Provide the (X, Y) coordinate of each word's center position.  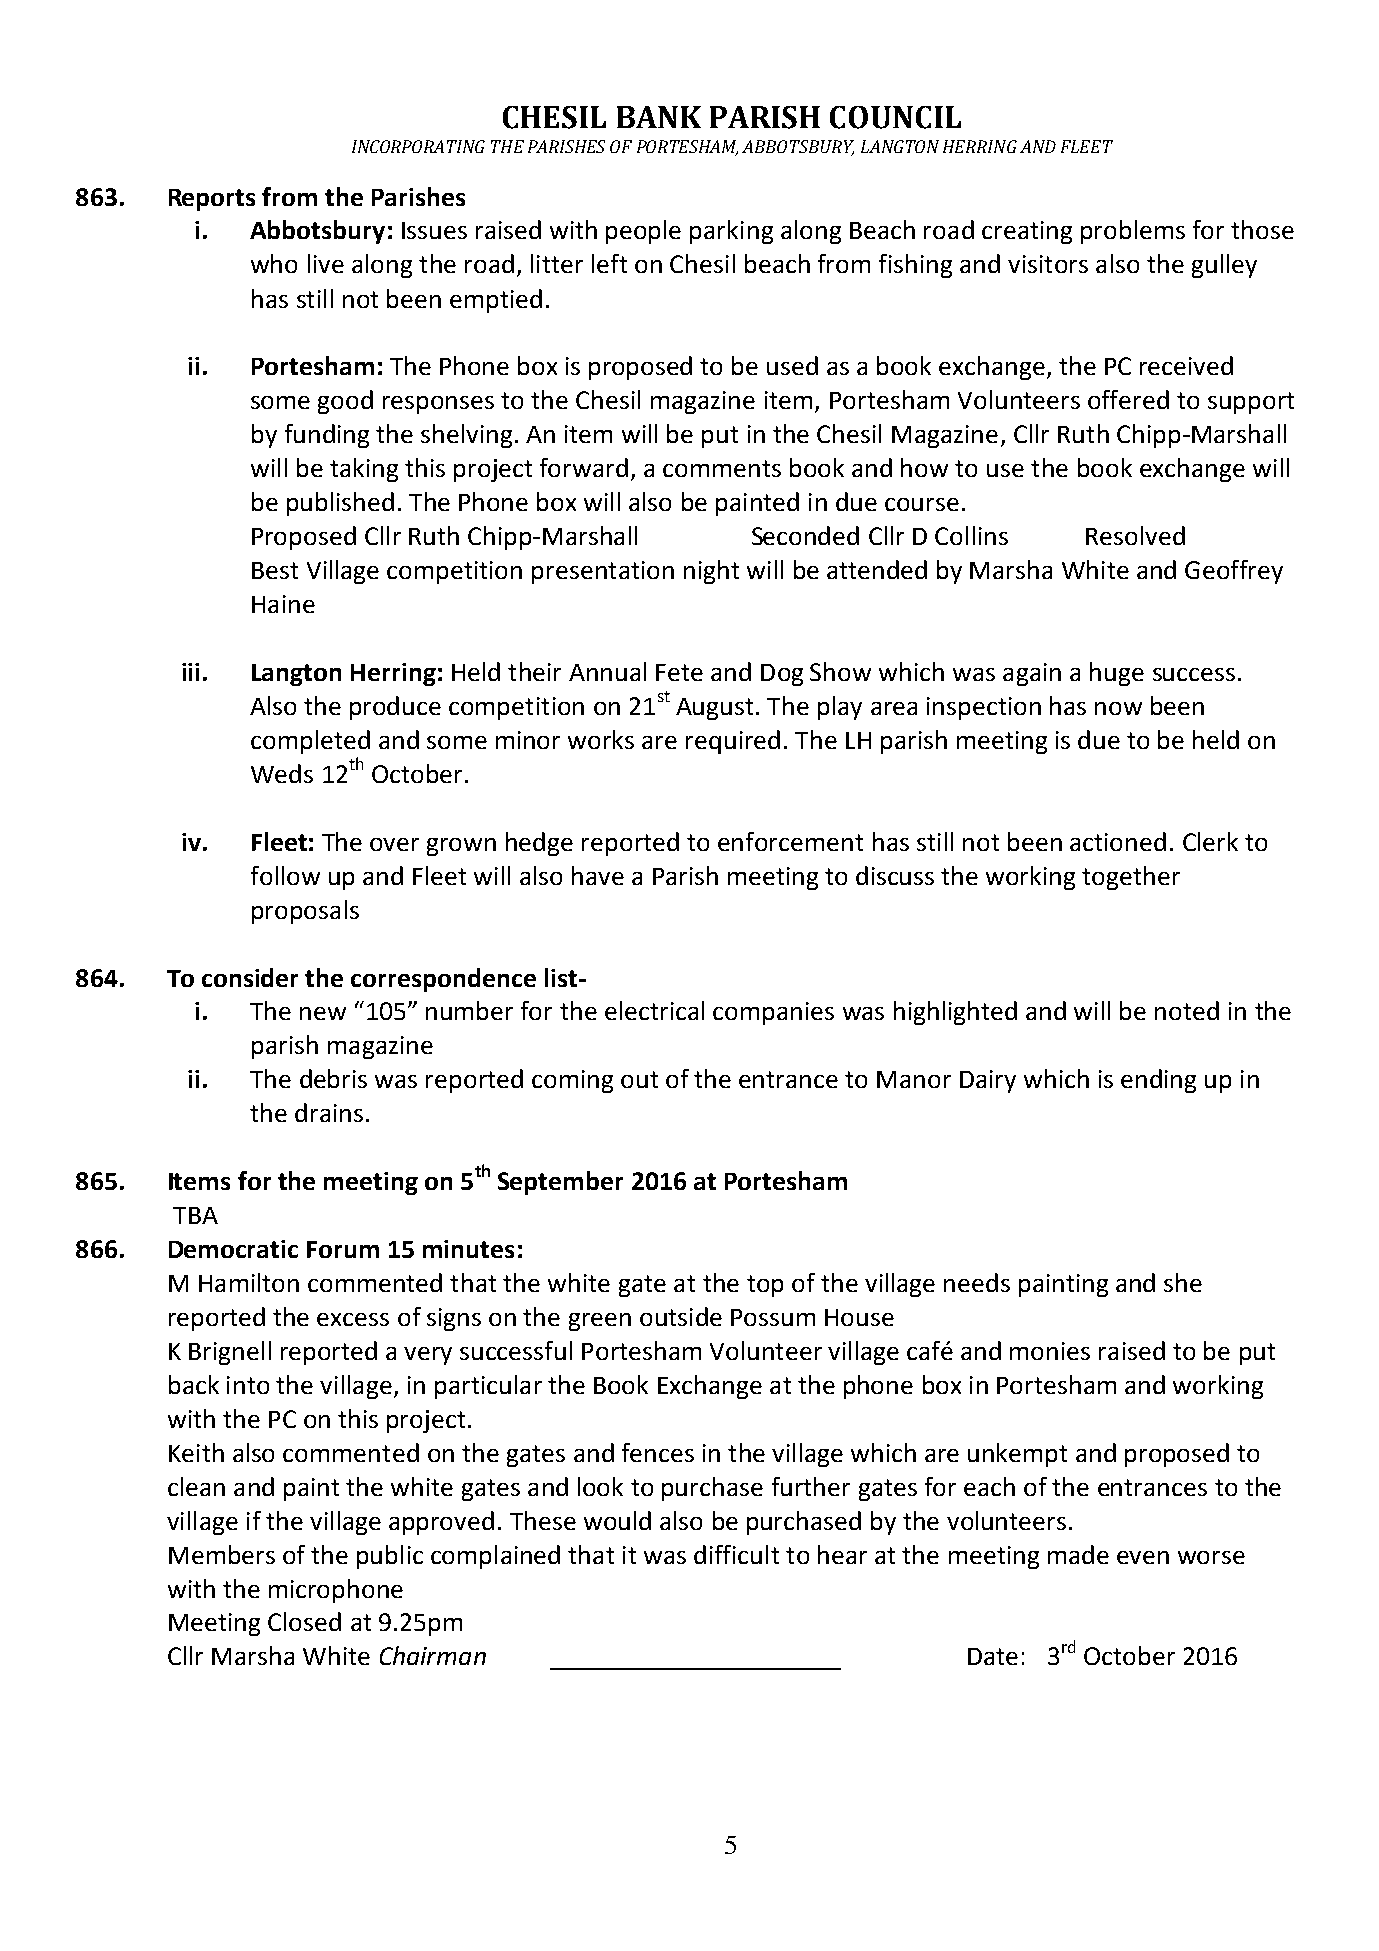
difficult (736, 1554)
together (1131, 878)
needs (977, 1282)
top (765, 1286)
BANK (659, 117)
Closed (304, 1621)
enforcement (790, 841)
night (711, 572)
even (1143, 1557)
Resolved (1135, 535)
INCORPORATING (418, 146)
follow (285, 875)
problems (1133, 232)
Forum (343, 1249)
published (340, 504)
